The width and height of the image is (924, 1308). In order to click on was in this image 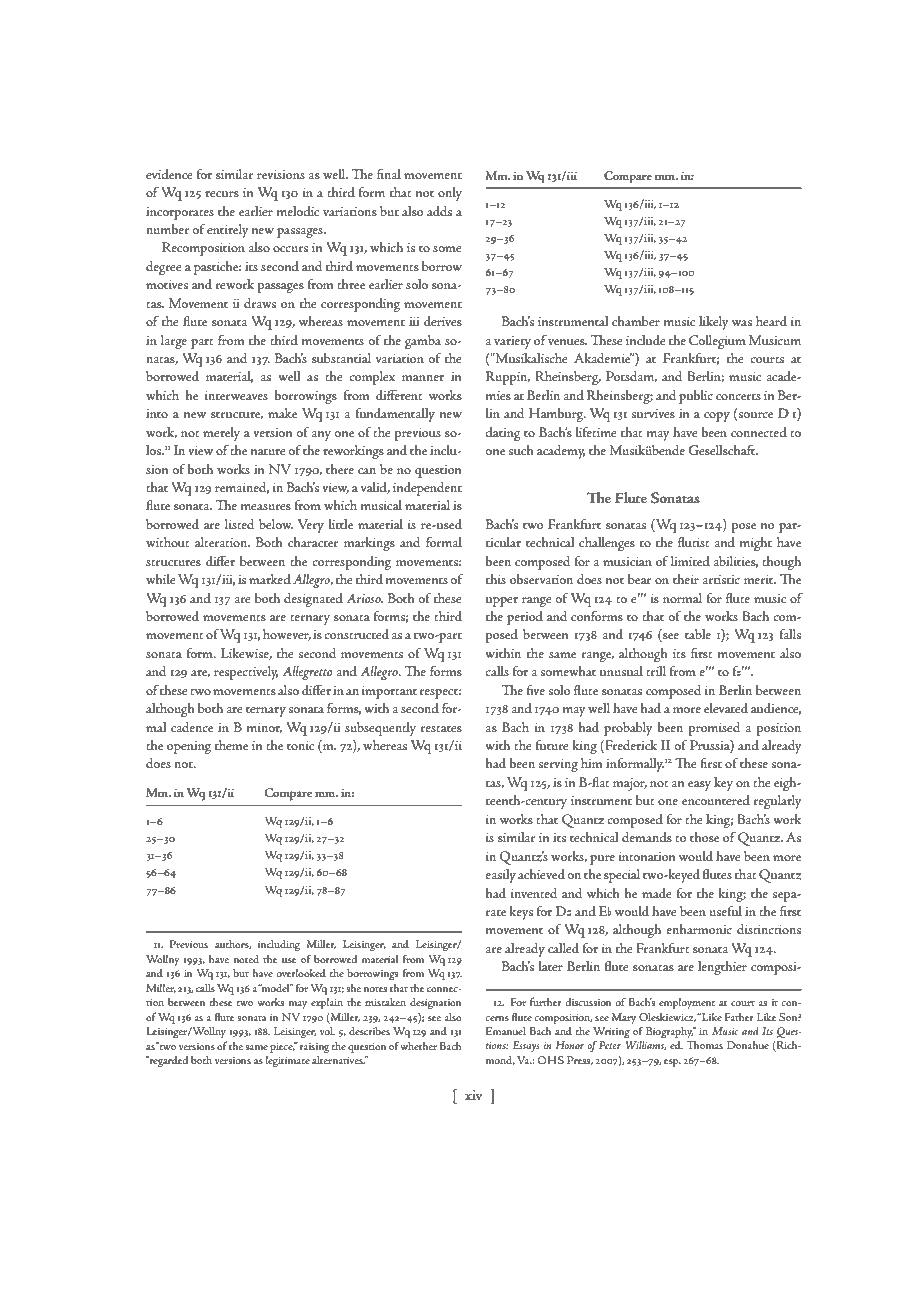, I will do `click(742, 323)`.
